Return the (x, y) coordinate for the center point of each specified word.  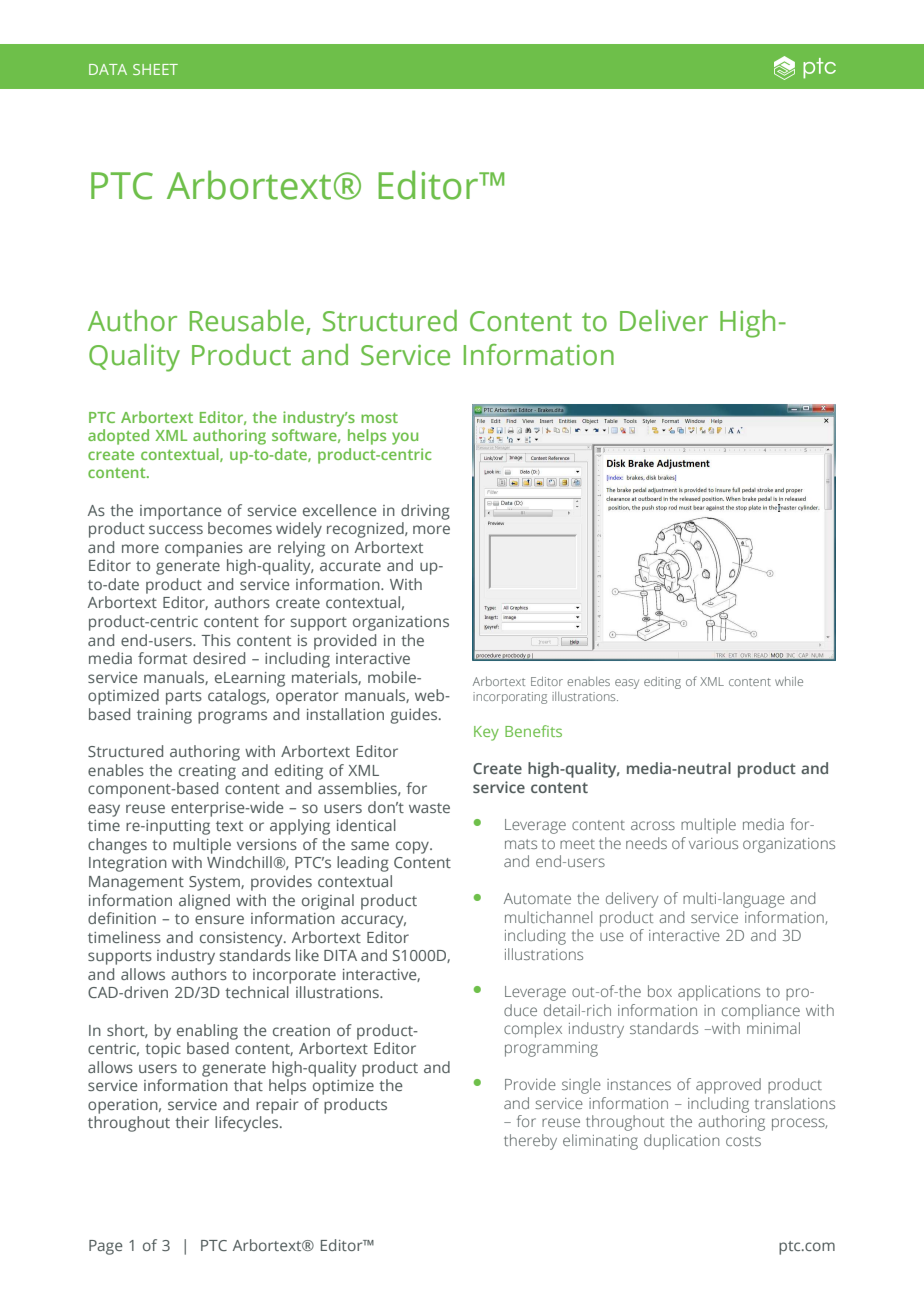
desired (219, 658)
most (379, 418)
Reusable (247, 321)
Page (106, 1247)
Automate (537, 898)
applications (719, 993)
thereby (530, 1142)
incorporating (510, 698)
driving (425, 512)
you (405, 438)
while (789, 681)
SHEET (155, 69)
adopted (118, 437)
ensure (219, 919)
